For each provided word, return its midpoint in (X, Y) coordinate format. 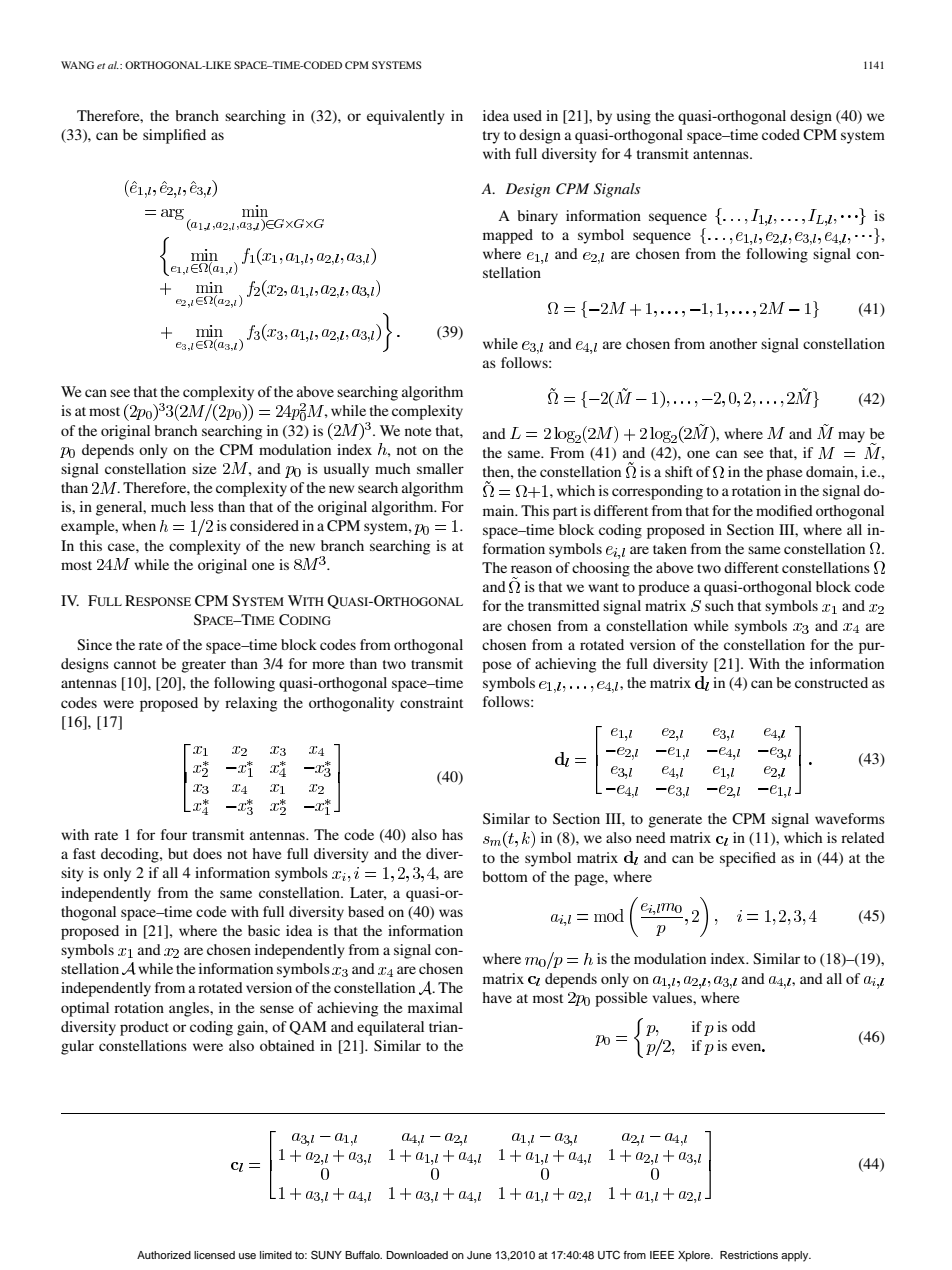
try (491, 137)
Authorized (164, 1255)
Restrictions (749, 1255)
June (479, 1255)
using (634, 117)
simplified (174, 136)
